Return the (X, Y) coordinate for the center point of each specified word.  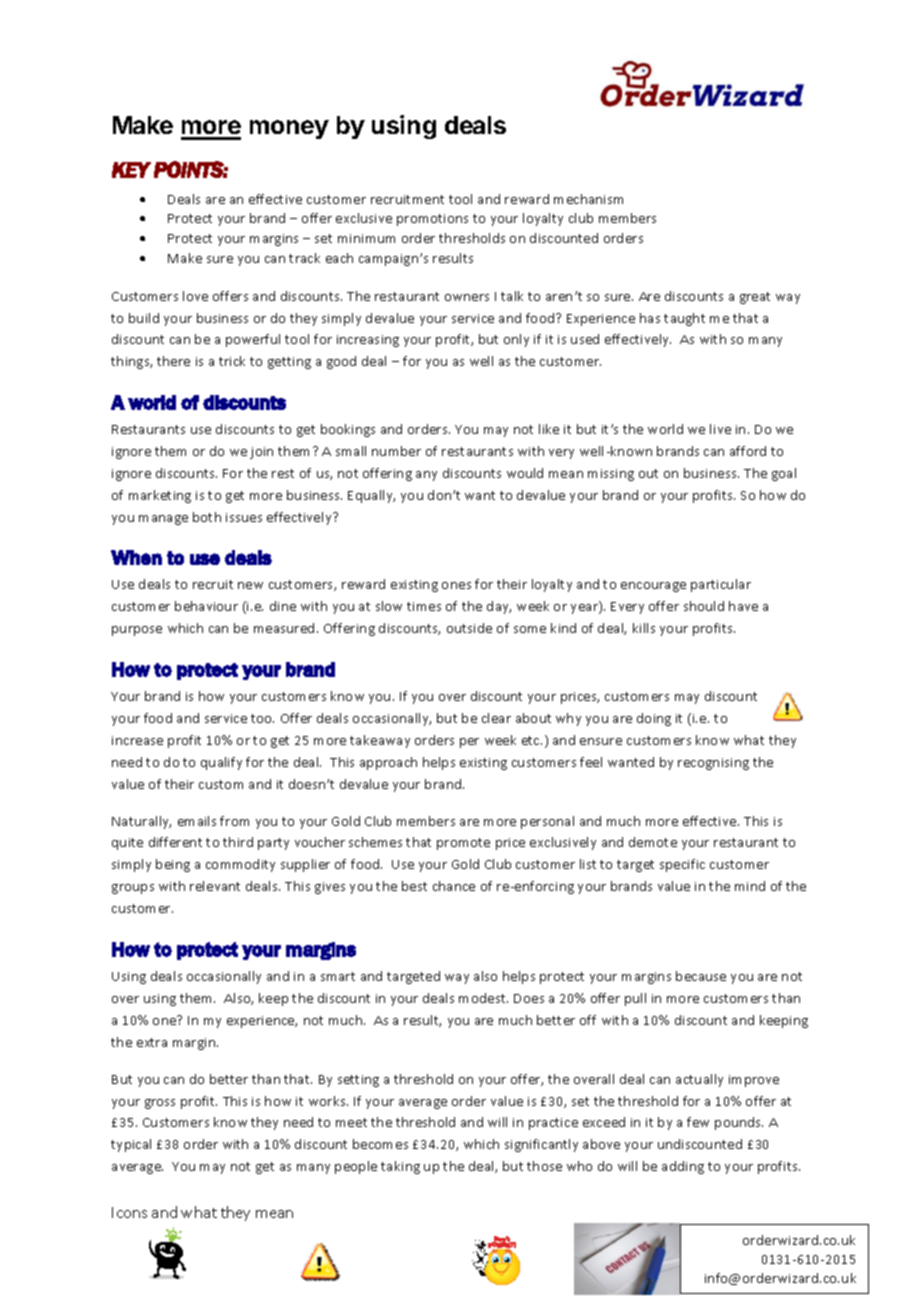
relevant (215, 886)
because (701, 976)
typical (131, 1145)
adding (683, 1167)
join (261, 453)
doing (654, 719)
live (720, 429)
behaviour (206, 606)
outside (469, 628)
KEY (131, 170)
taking (400, 1167)
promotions (432, 220)
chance (454, 886)
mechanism (588, 199)
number (396, 451)
